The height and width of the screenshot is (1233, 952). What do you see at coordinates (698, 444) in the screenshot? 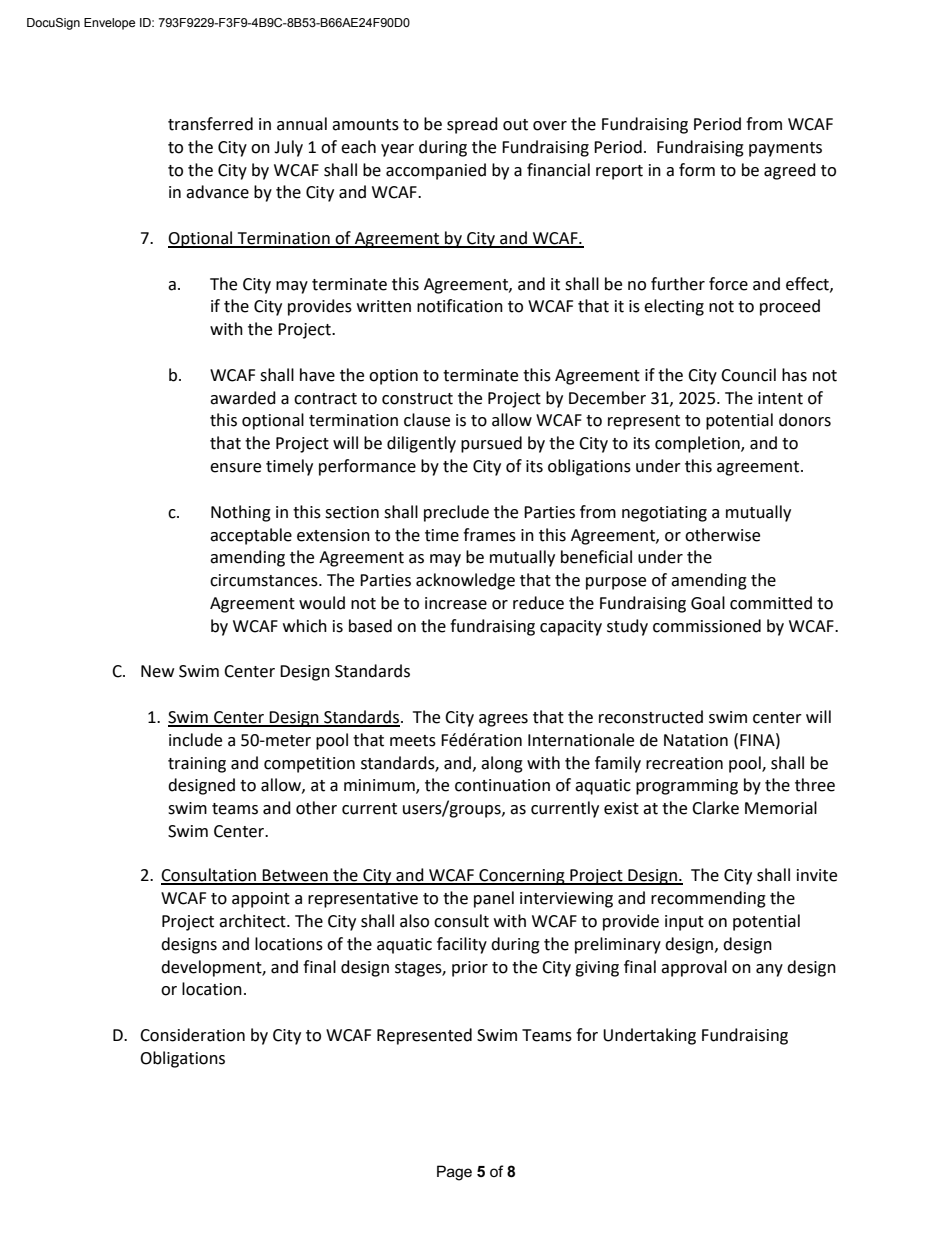
I see `completion` at bounding box center [698, 444].
